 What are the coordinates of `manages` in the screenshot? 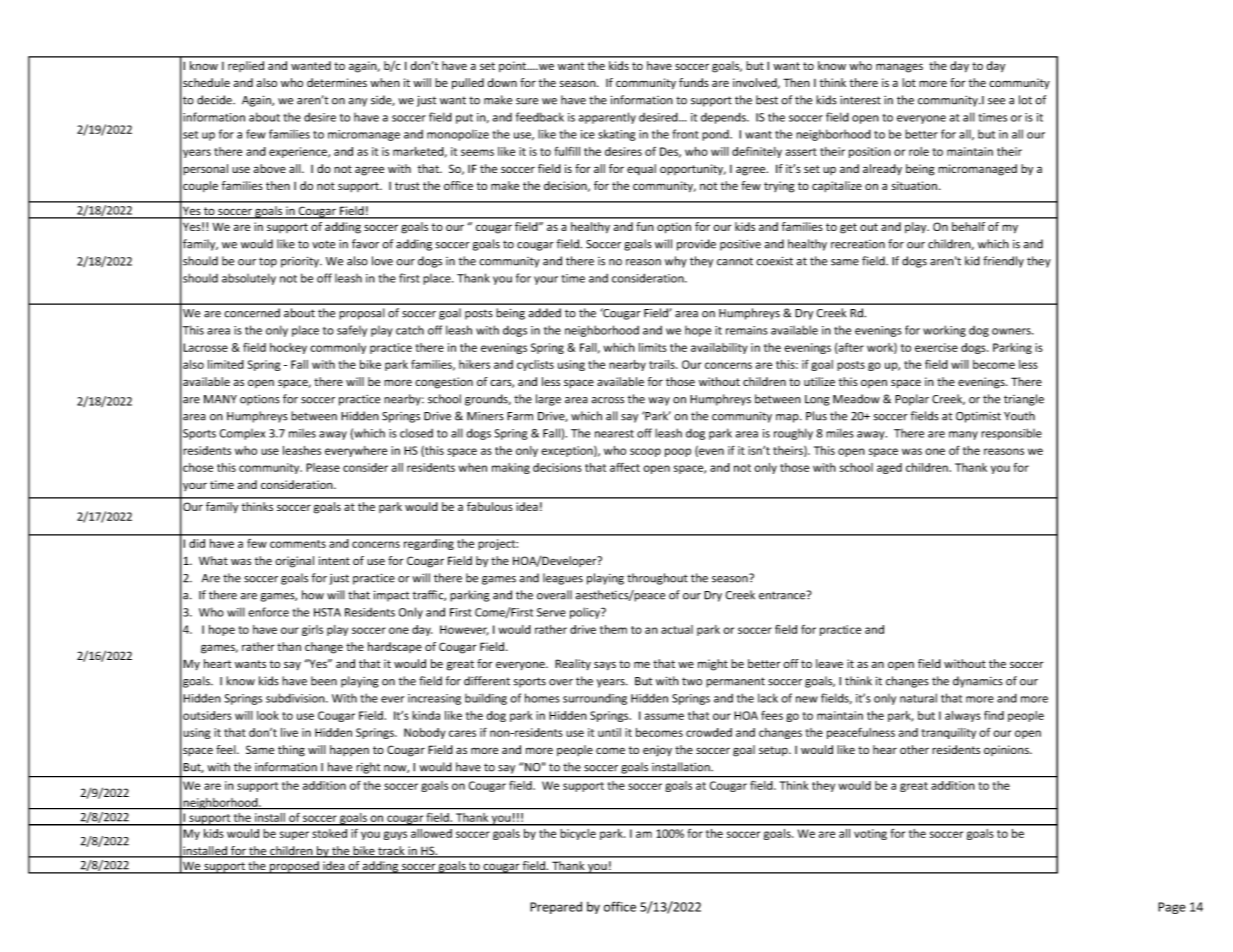 It's located at (899, 68).
